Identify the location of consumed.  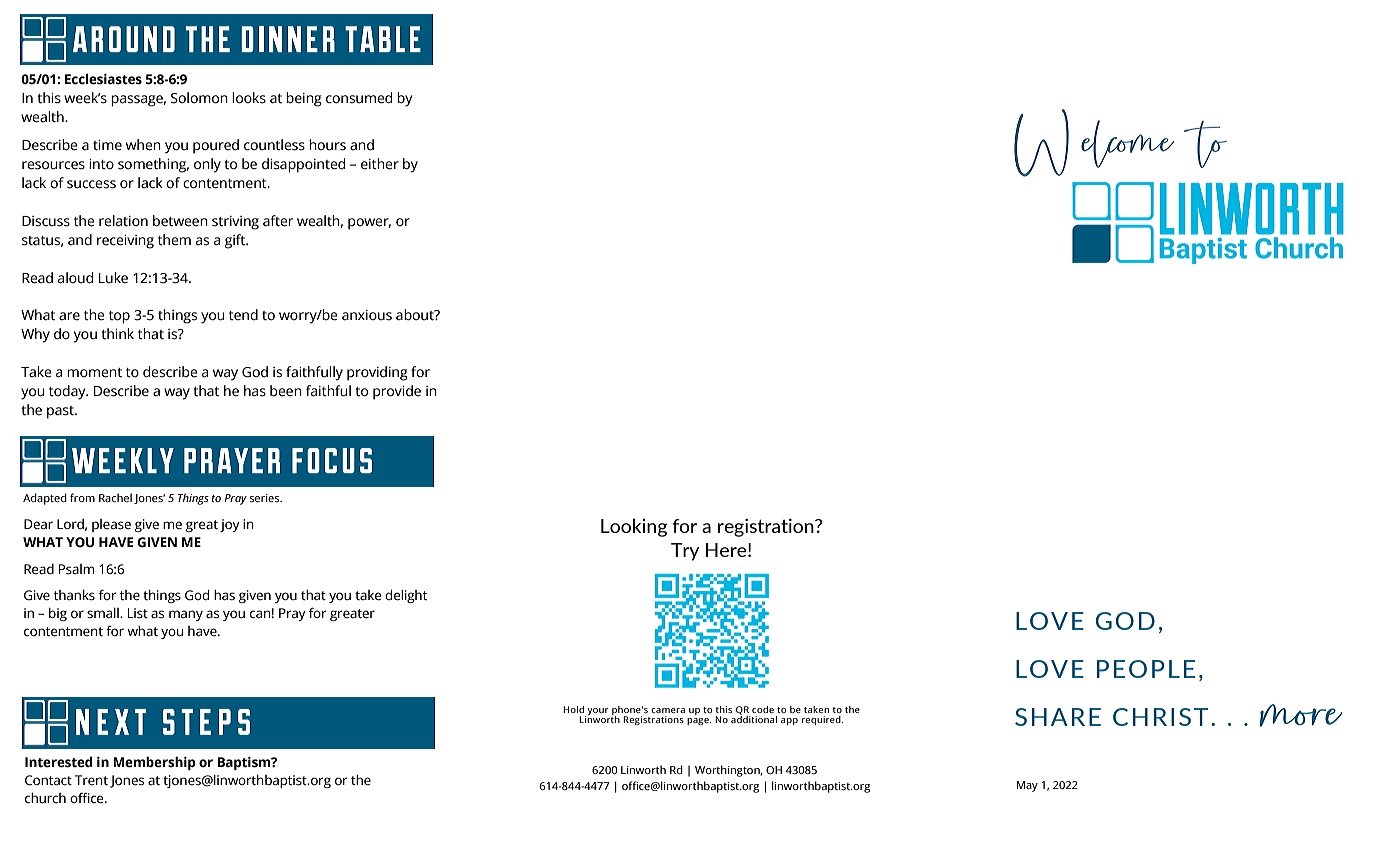
(359, 98).
